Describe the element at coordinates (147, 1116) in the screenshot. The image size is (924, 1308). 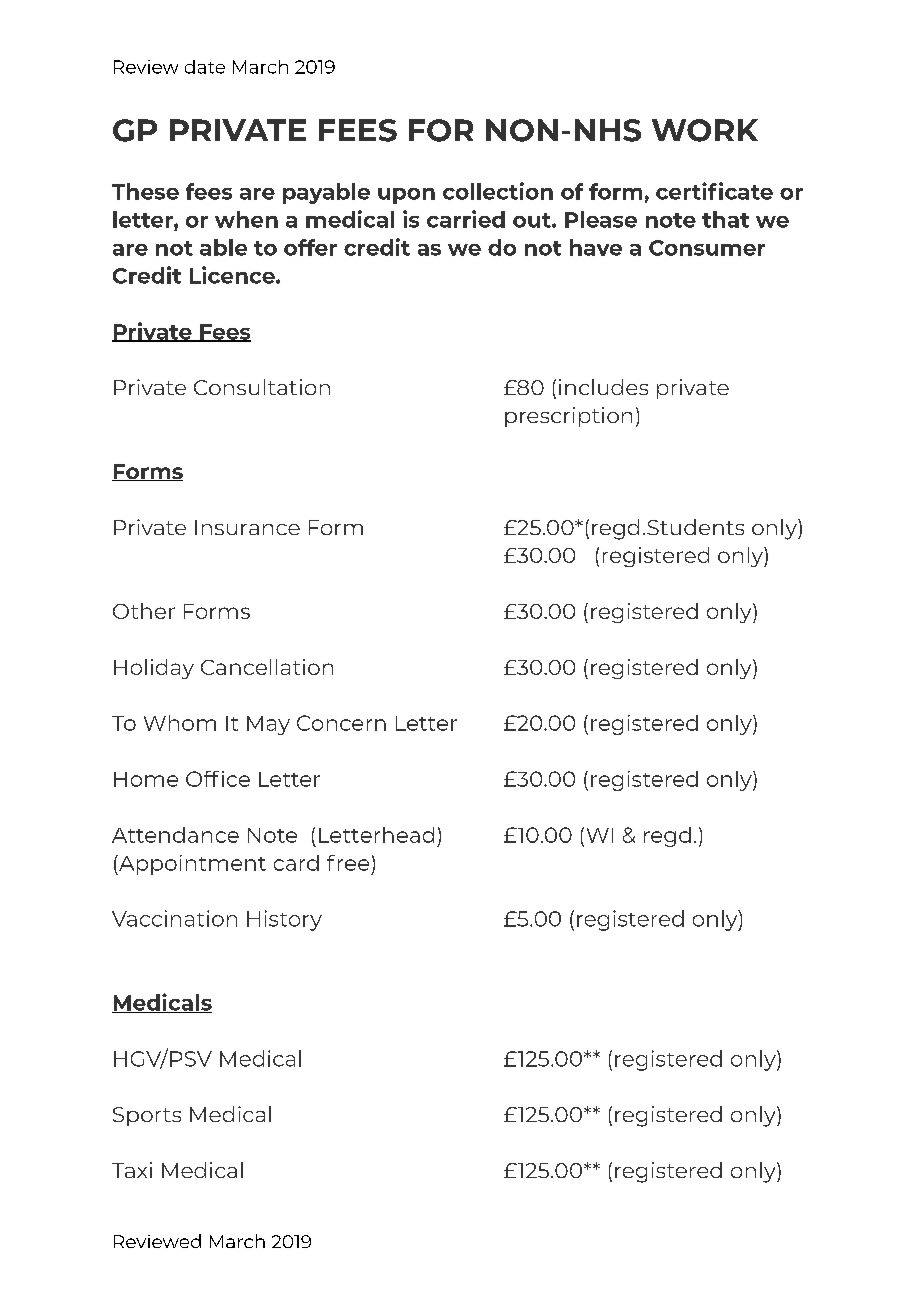
I see `Sports` at that location.
